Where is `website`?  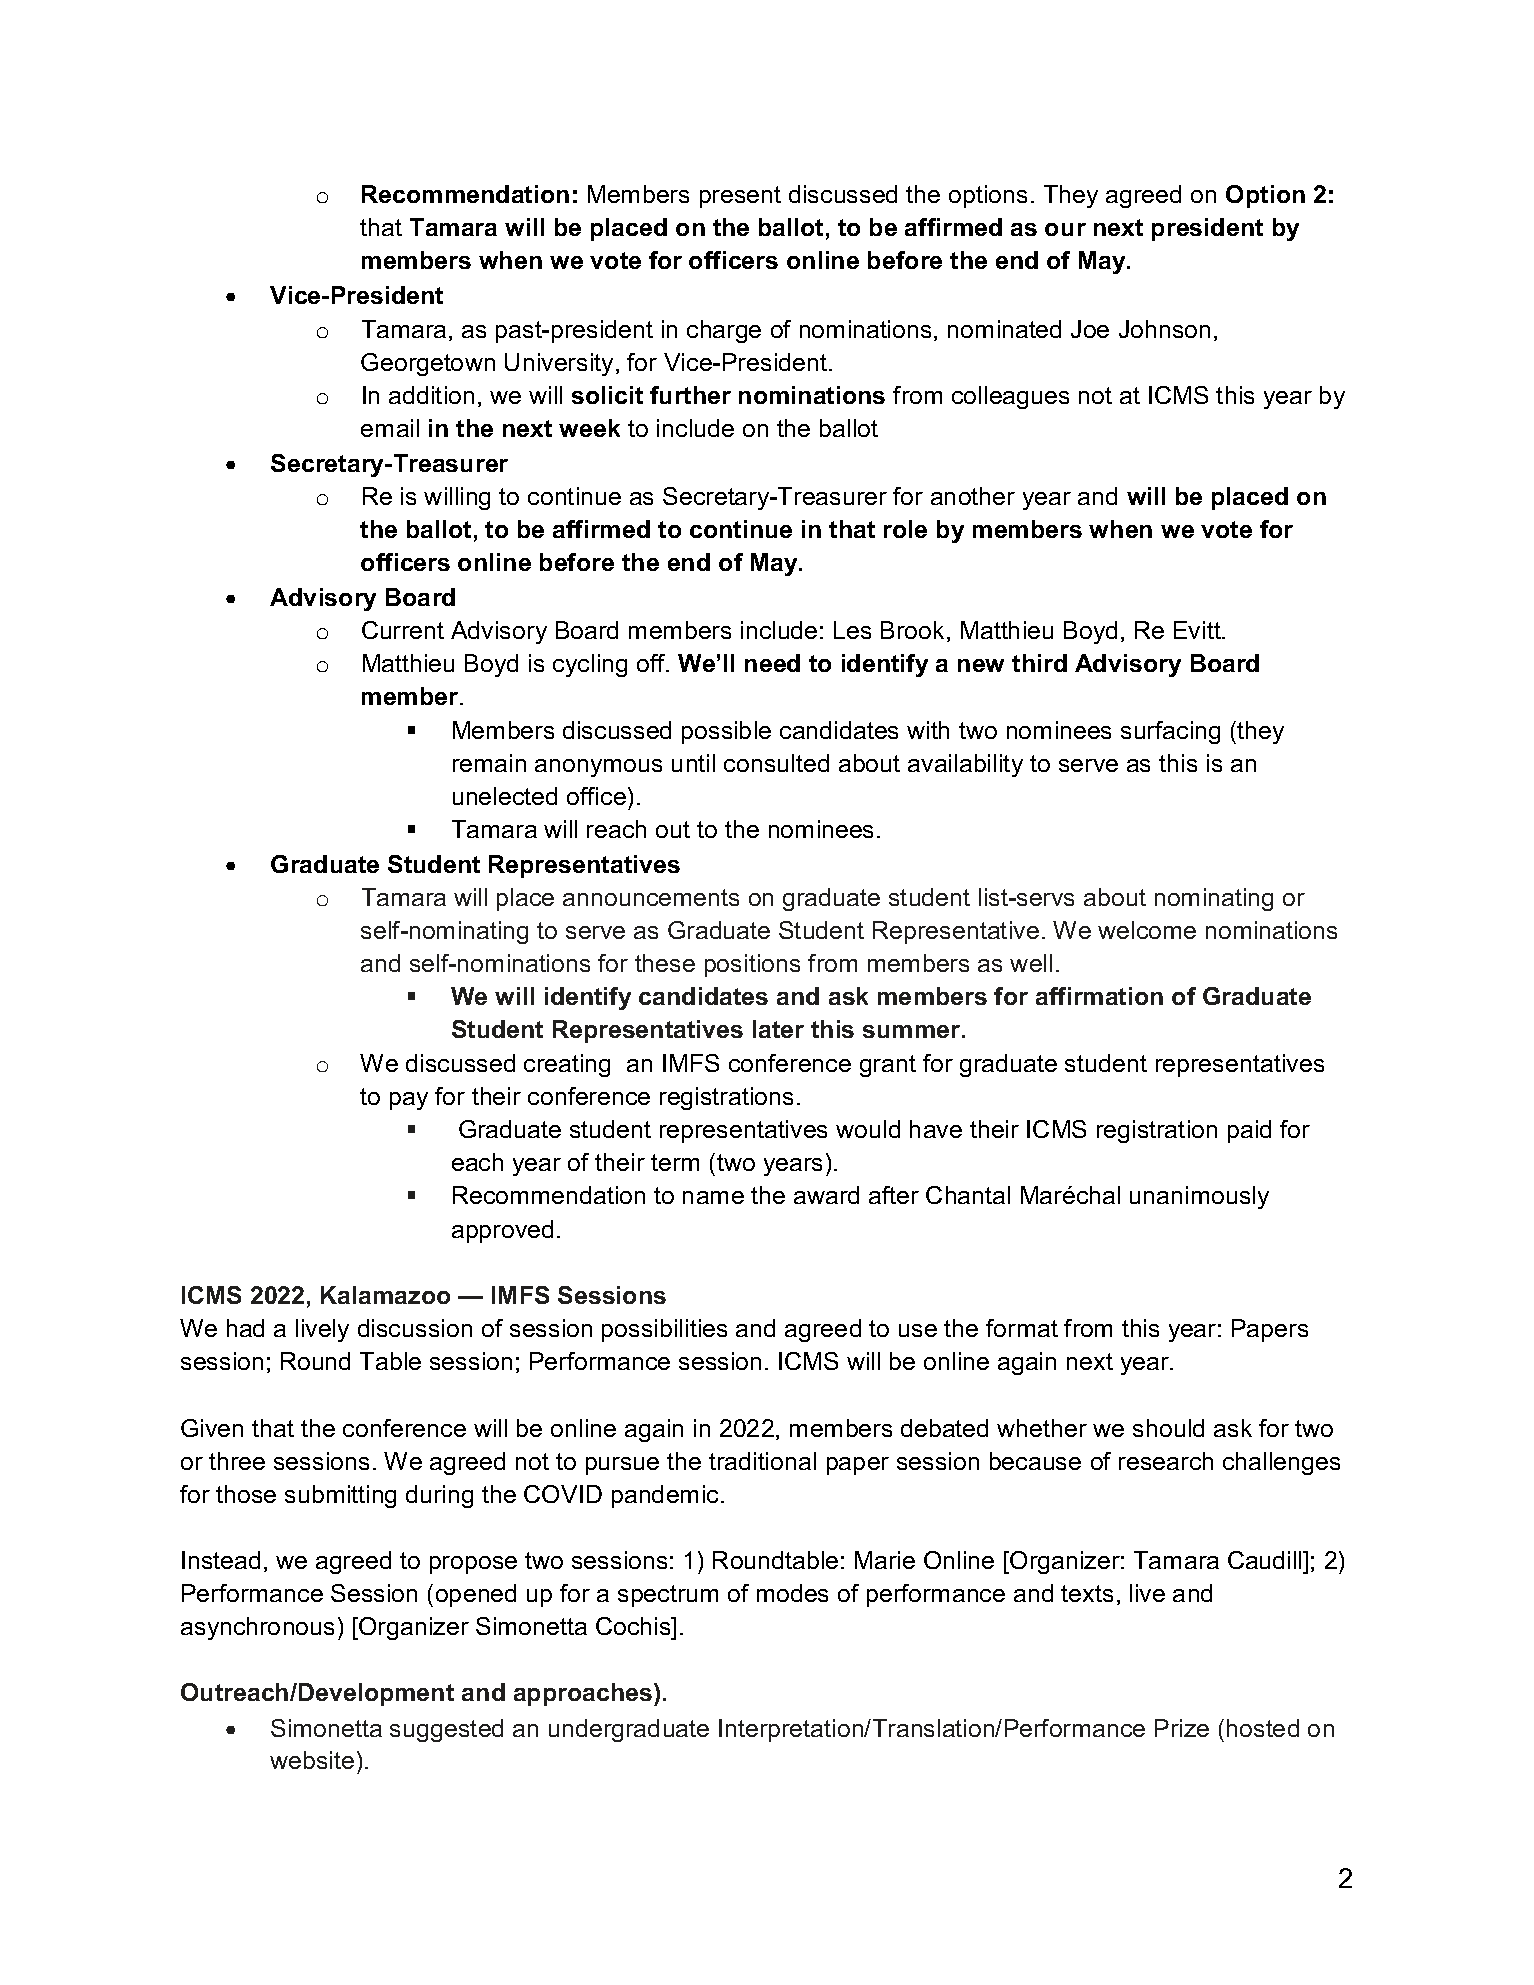 website is located at coordinates (312, 1760).
